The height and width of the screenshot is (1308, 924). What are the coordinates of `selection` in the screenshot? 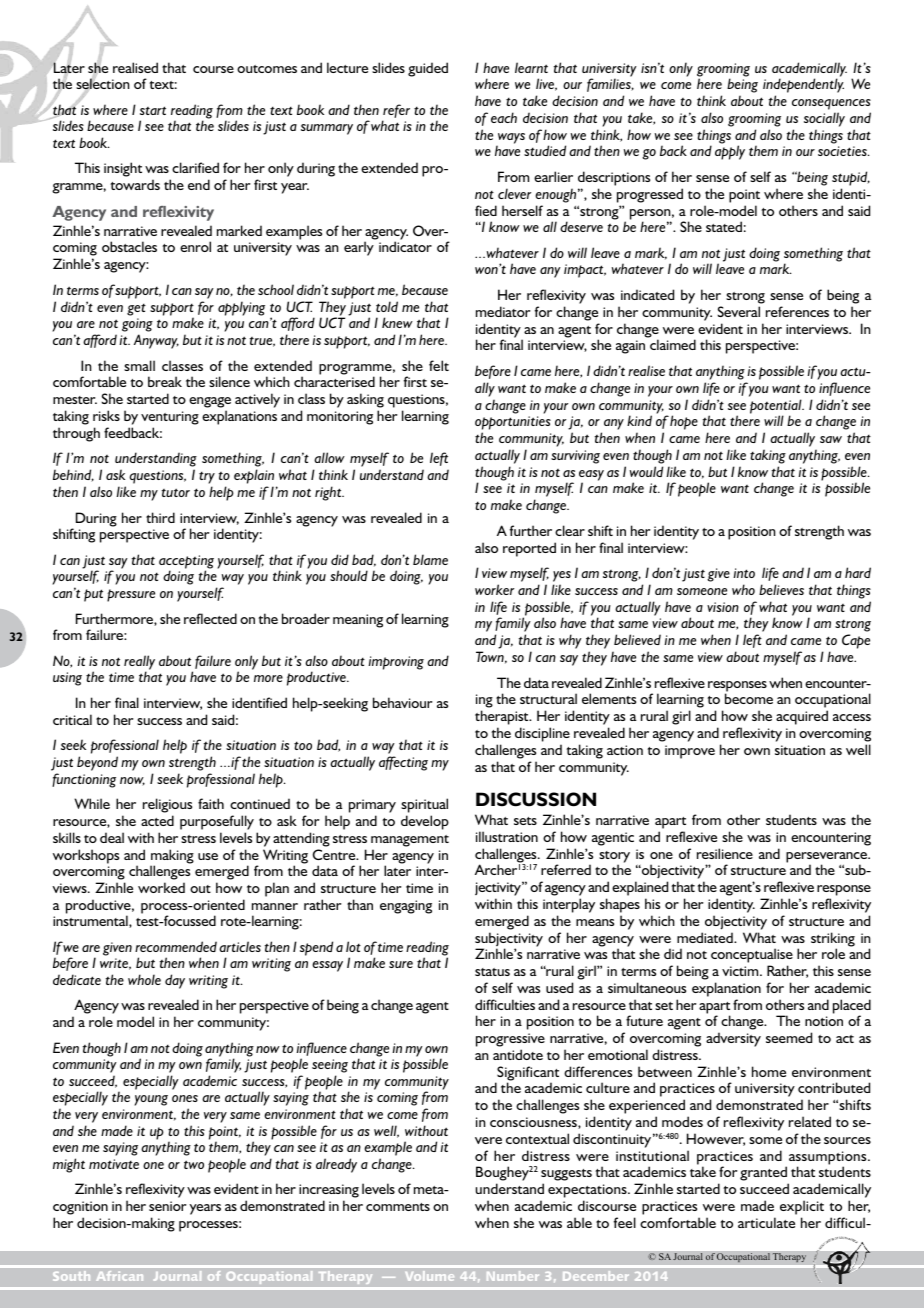 It's located at (102, 84).
